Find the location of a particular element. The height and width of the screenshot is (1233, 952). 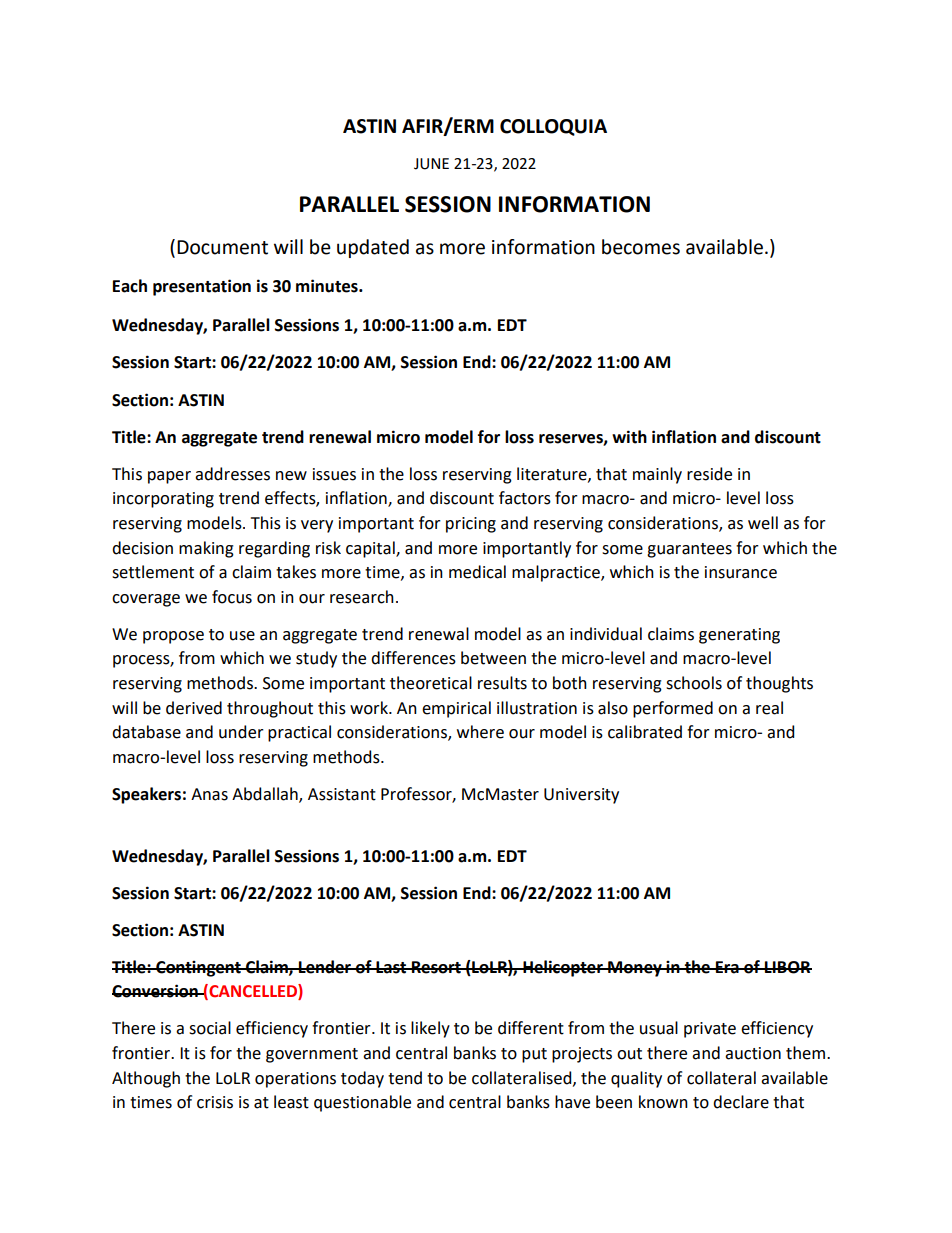

tend is located at coordinates (405, 1078).
